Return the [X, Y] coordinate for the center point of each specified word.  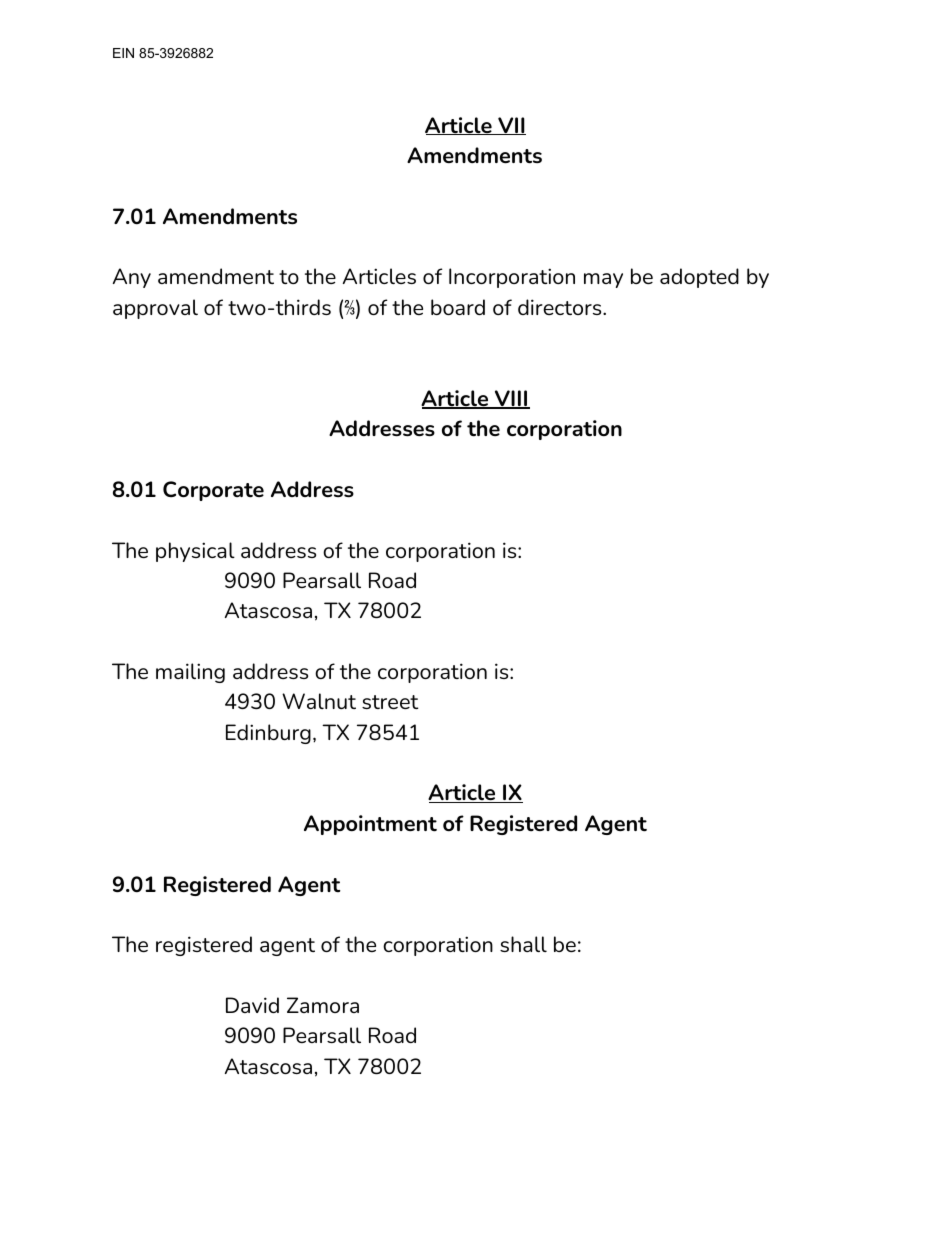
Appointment [370, 825]
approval [155, 309]
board [458, 307]
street [390, 702]
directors [561, 307]
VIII [510, 399]
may [603, 280]
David [252, 1005]
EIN [123, 53]
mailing [190, 673]
